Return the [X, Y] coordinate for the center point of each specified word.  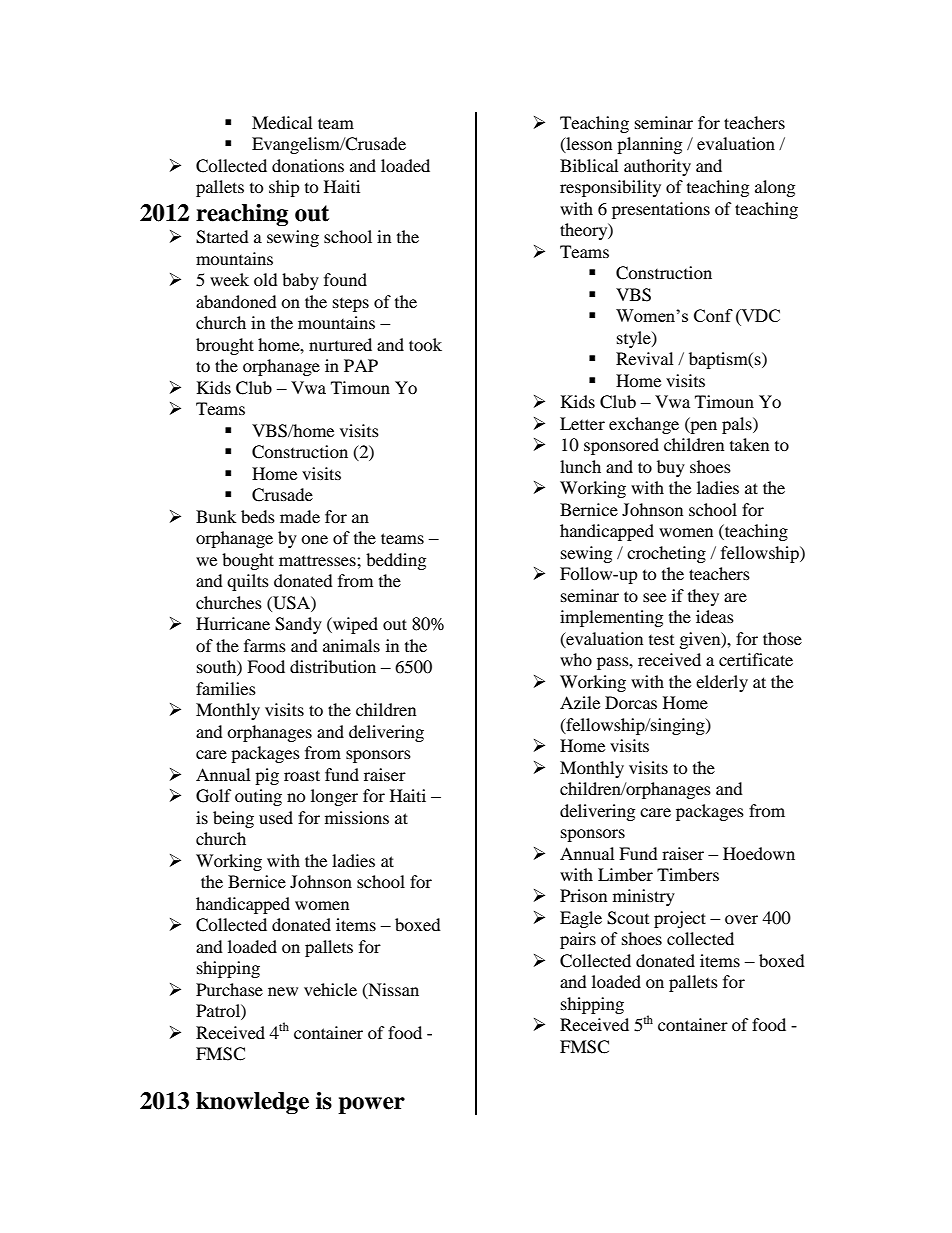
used [276, 817]
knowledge [252, 1103]
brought [225, 346]
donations [308, 165]
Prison [583, 895]
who [576, 659]
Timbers [688, 874]
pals [738, 425]
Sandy [298, 625]
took [425, 344]
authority [657, 167]
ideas [715, 616]
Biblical [589, 165]
